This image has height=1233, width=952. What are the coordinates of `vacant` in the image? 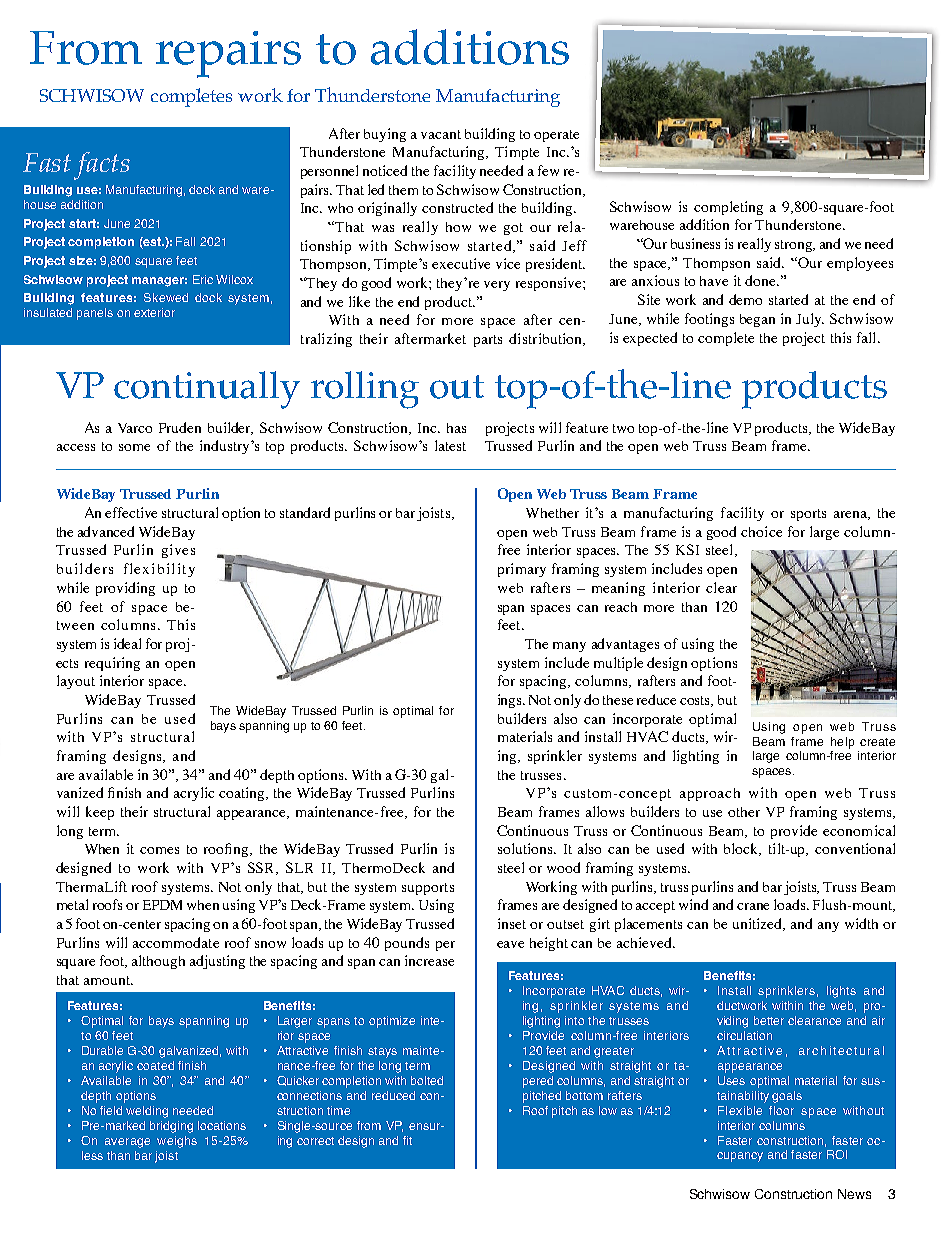 It's located at (441, 134).
